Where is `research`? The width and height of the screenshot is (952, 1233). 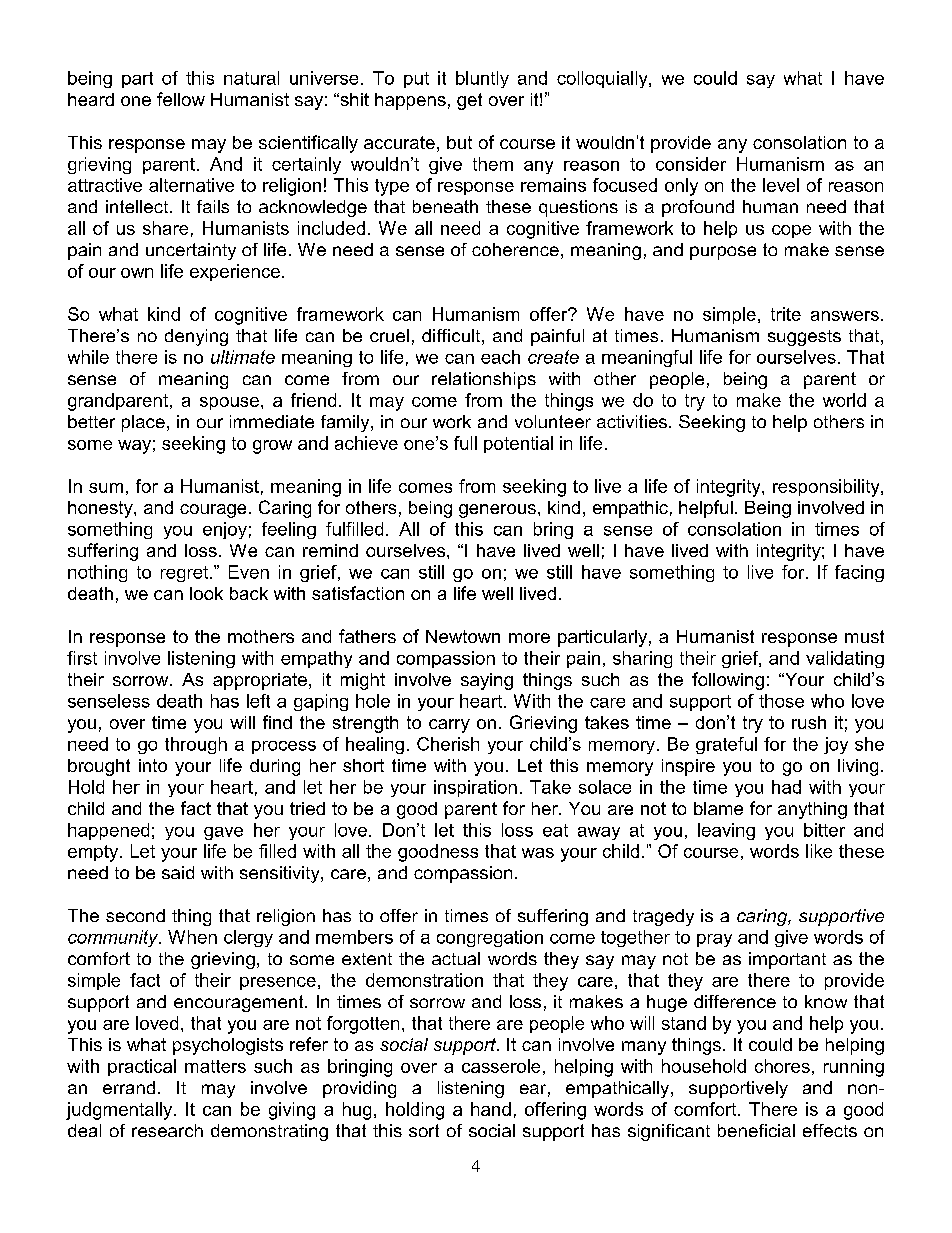
research is located at coordinates (167, 1130).
